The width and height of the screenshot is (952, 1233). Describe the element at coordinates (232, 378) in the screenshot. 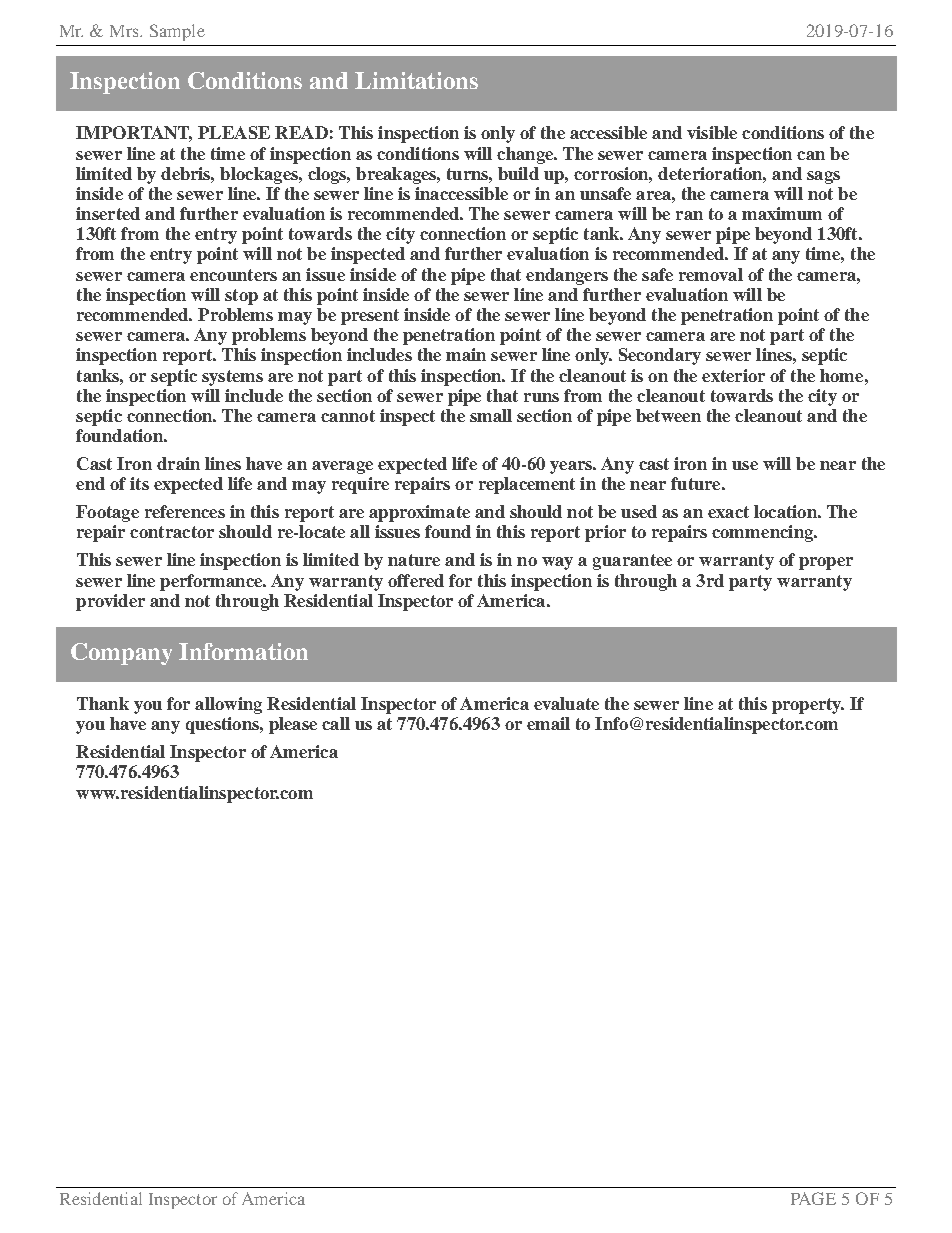

I see `systems` at that location.
